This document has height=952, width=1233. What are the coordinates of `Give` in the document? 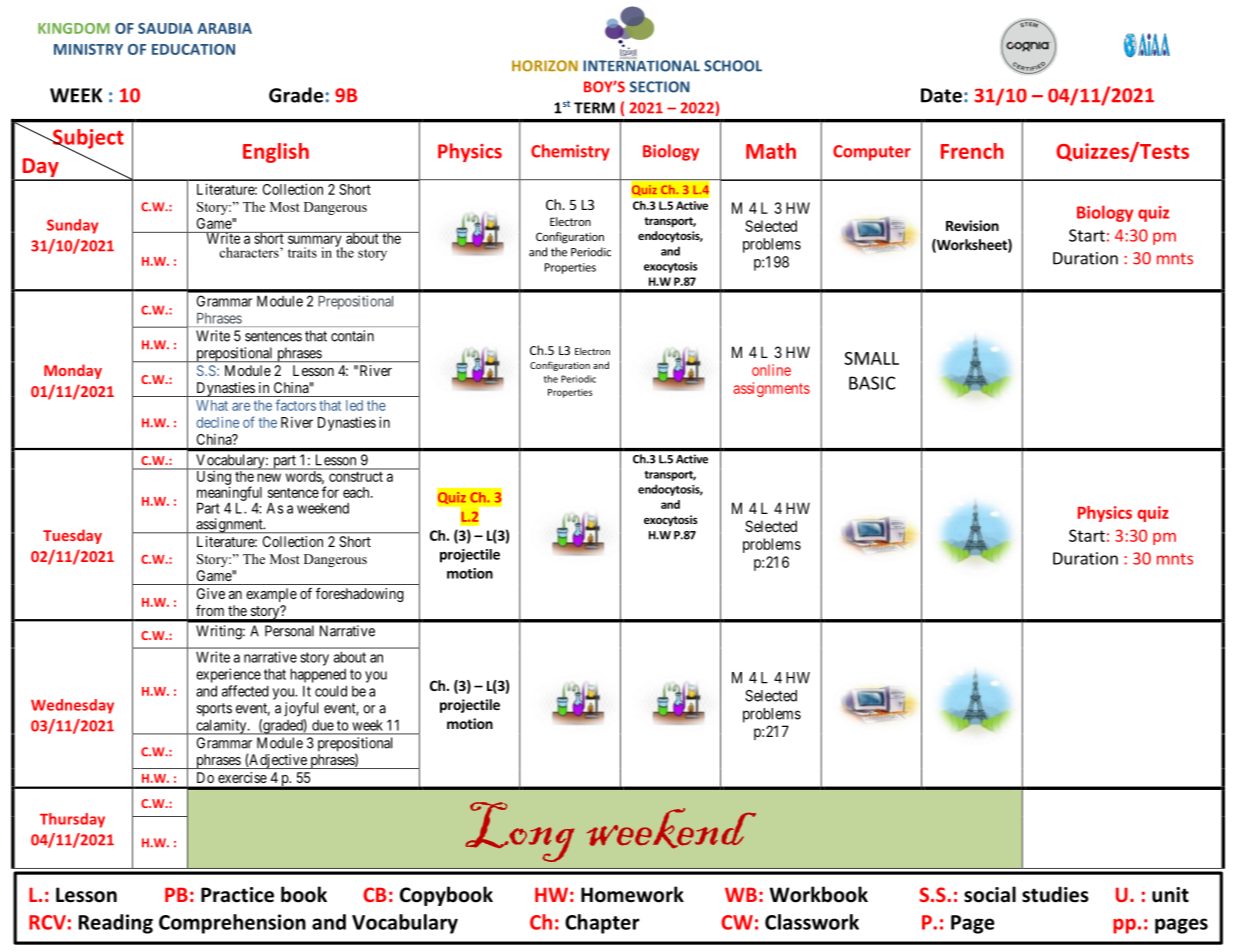 It's located at (211, 593).
